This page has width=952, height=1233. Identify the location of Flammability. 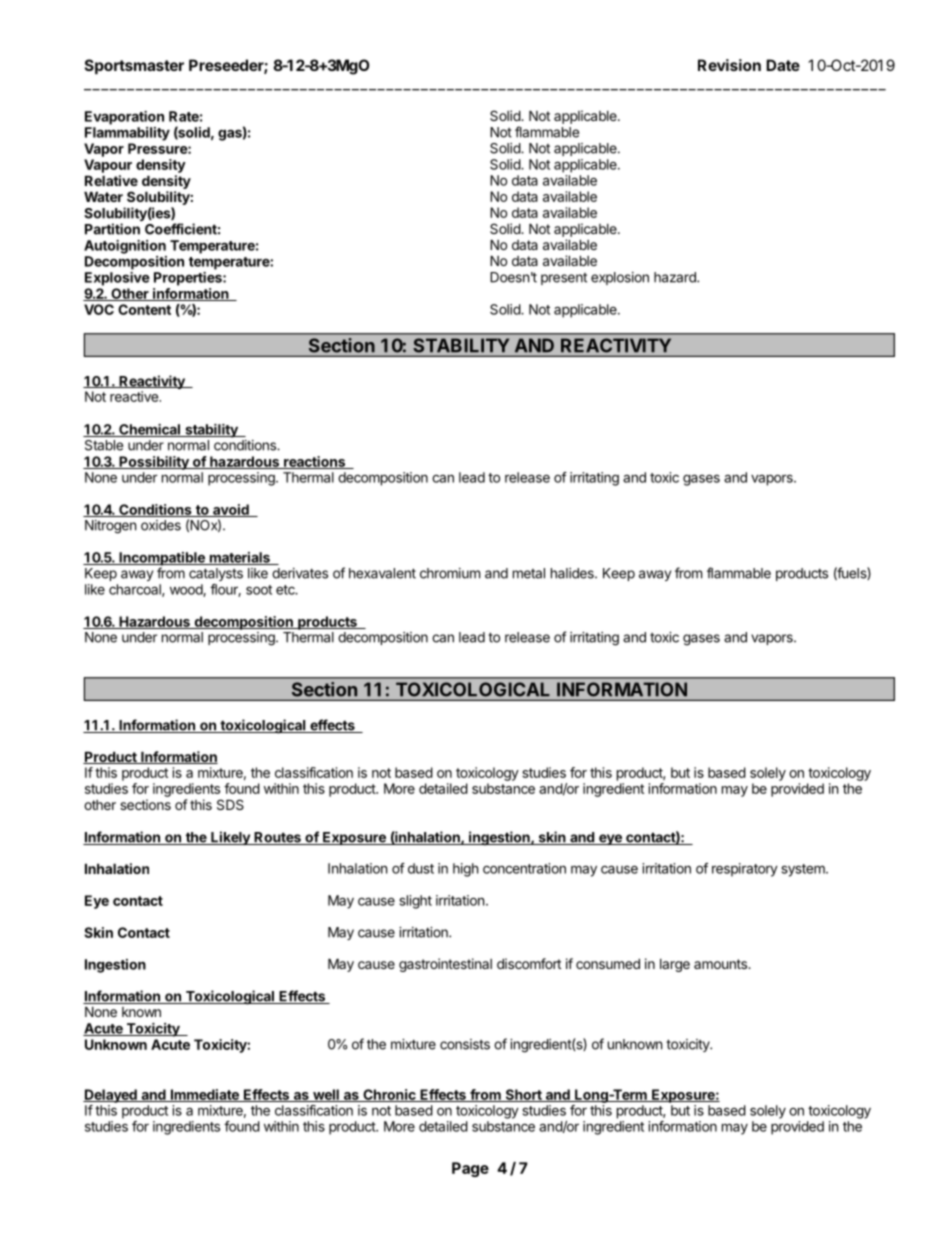
(127, 134).
